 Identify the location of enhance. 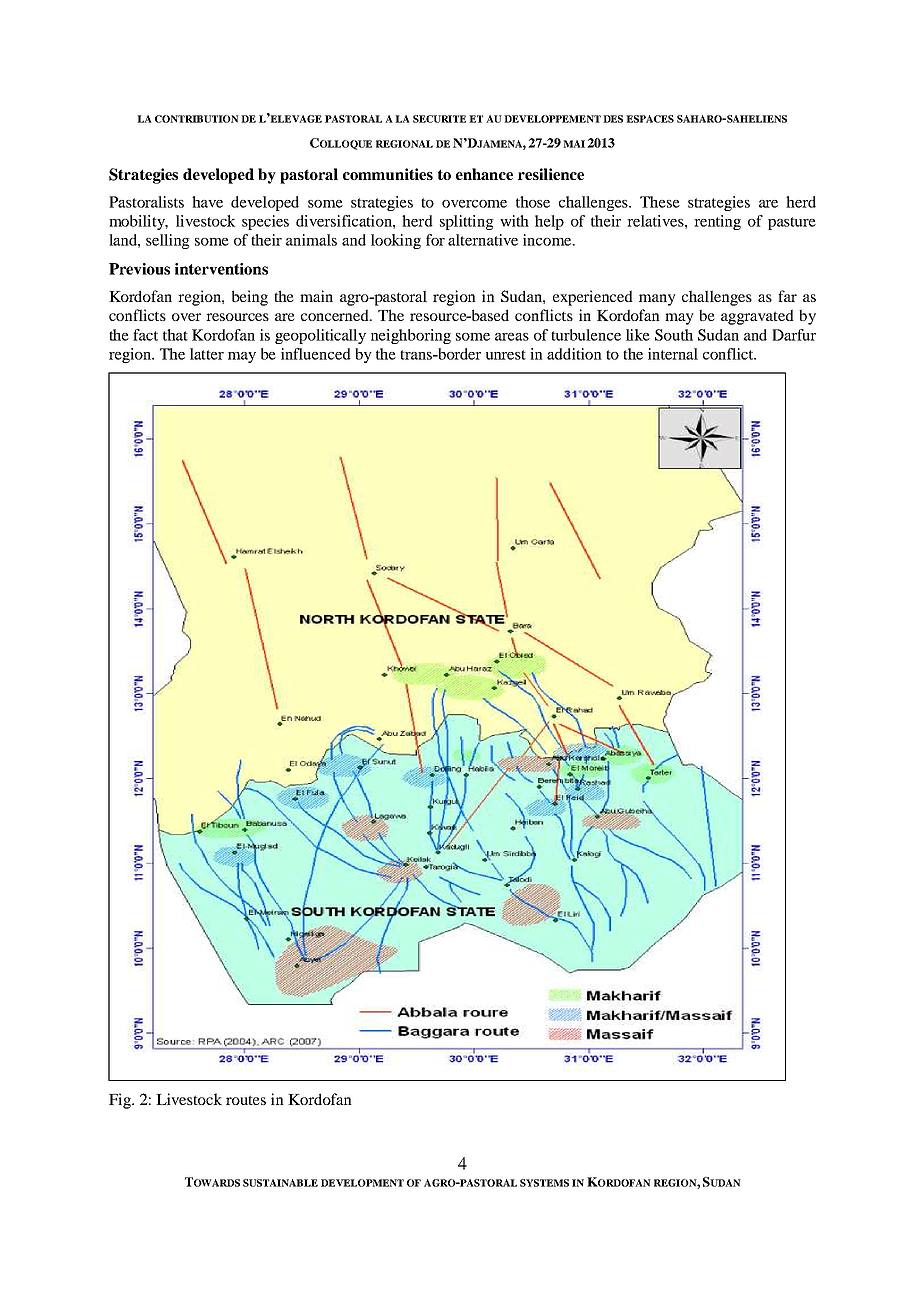
(484, 174).
